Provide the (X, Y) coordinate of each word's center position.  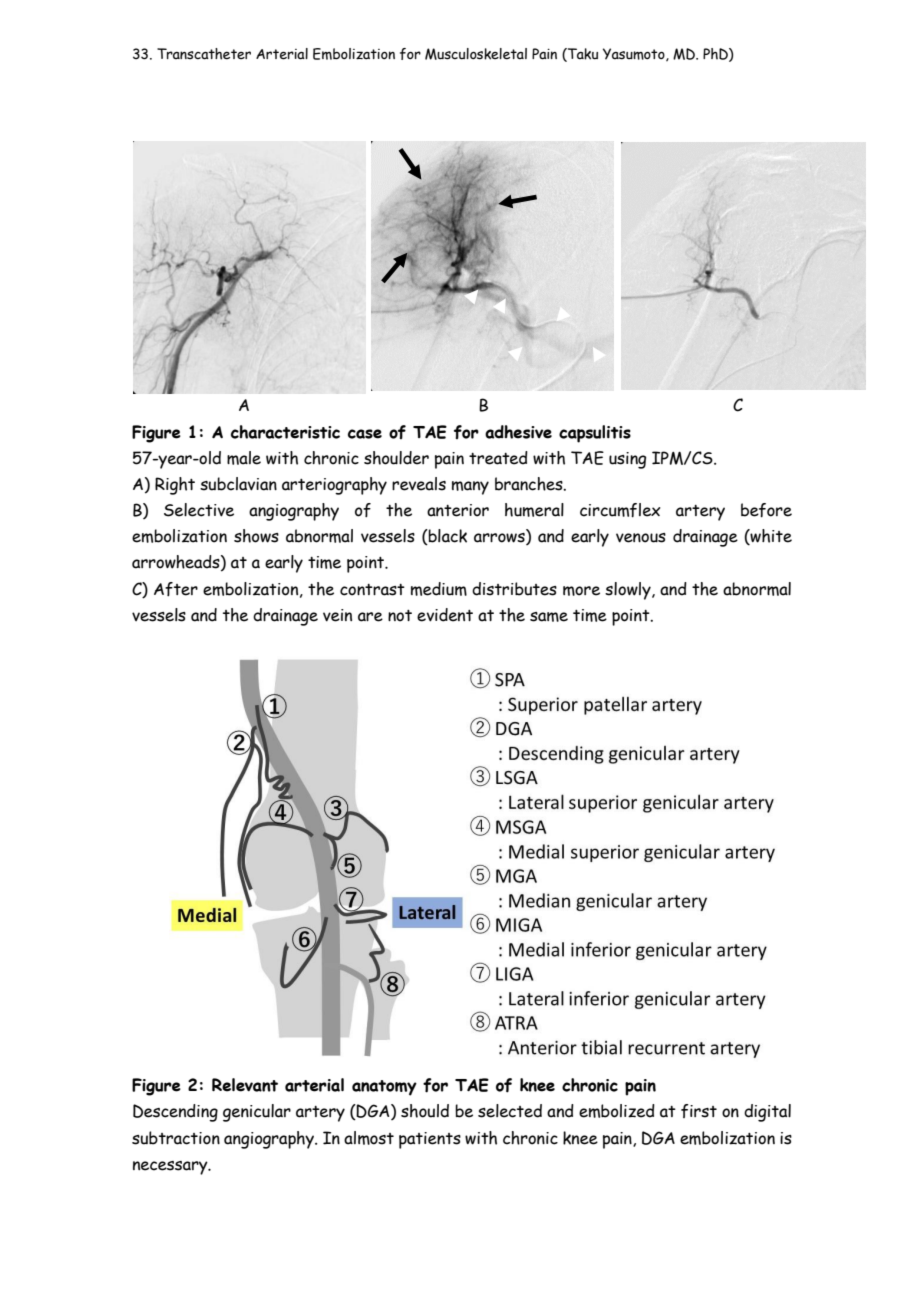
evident (445, 615)
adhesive (518, 432)
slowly (629, 591)
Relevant (245, 1085)
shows (256, 536)
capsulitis (595, 434)
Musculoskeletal (476, 54)
